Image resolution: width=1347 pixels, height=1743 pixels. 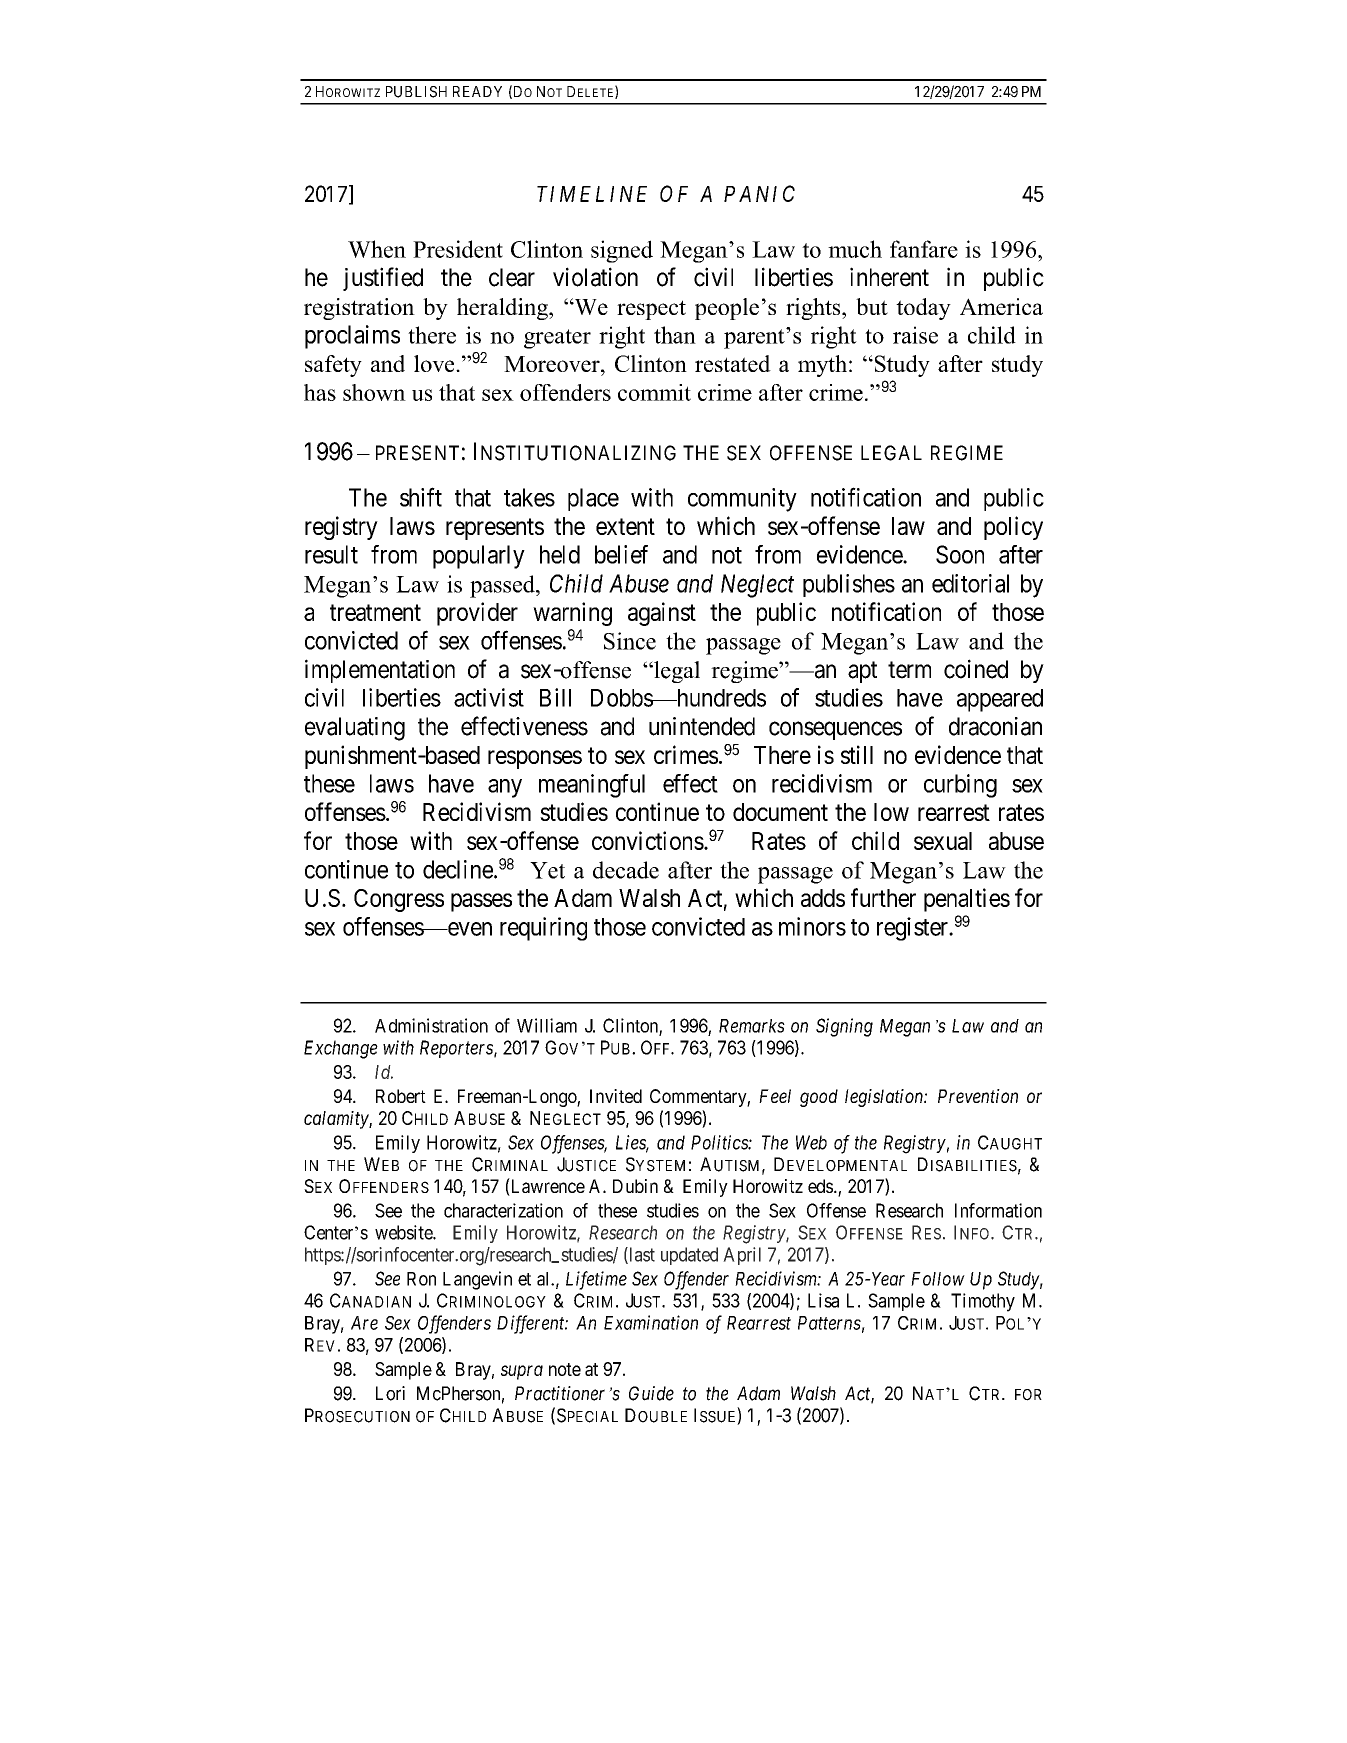 What do you see at coordinates (390, 1393) in the screenshot?
I see `Lori` at bounding box center [390, 1393].
